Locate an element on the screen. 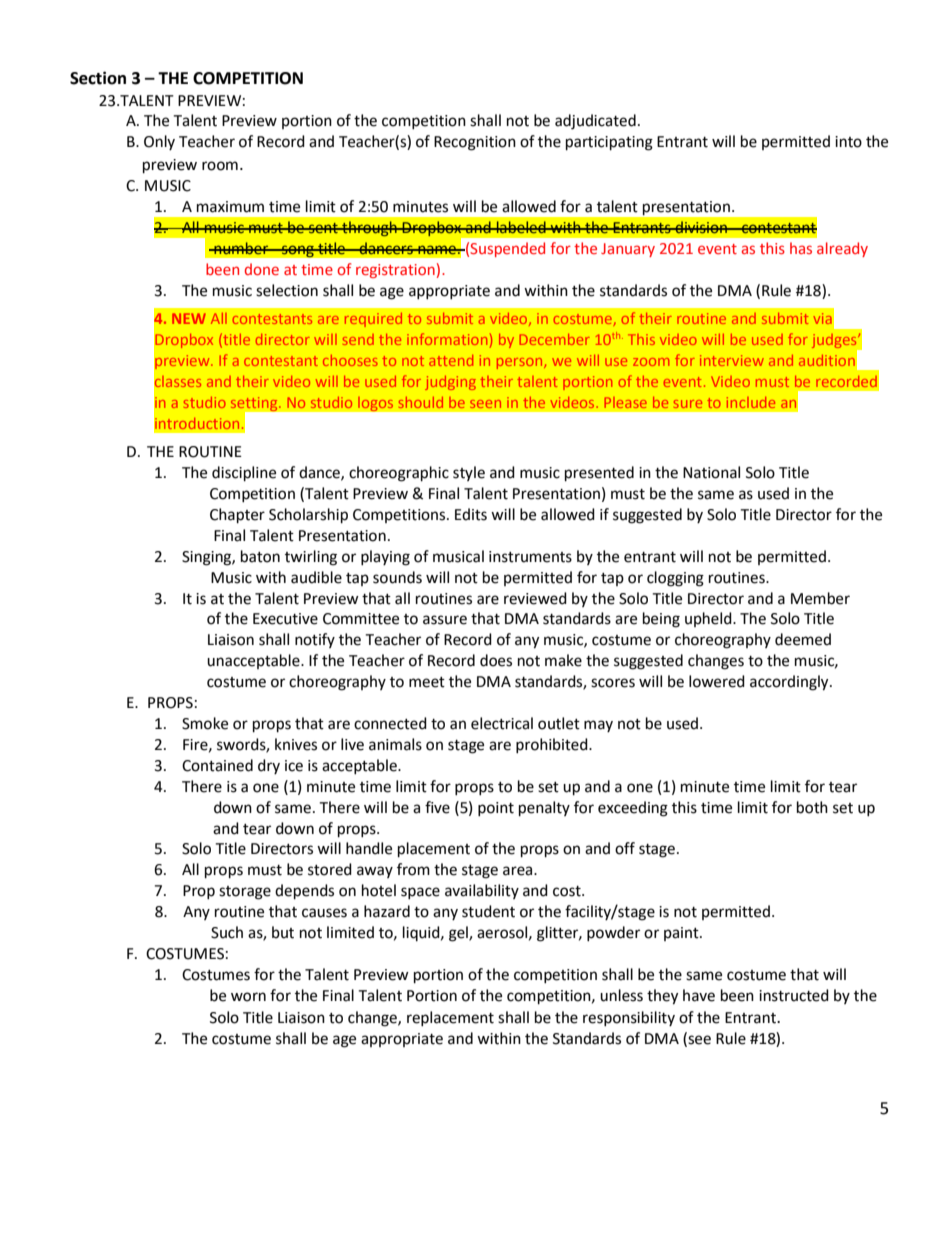 The width and height of the screenshot is (952, 1233). Only is located at coordinates (159, 142).
